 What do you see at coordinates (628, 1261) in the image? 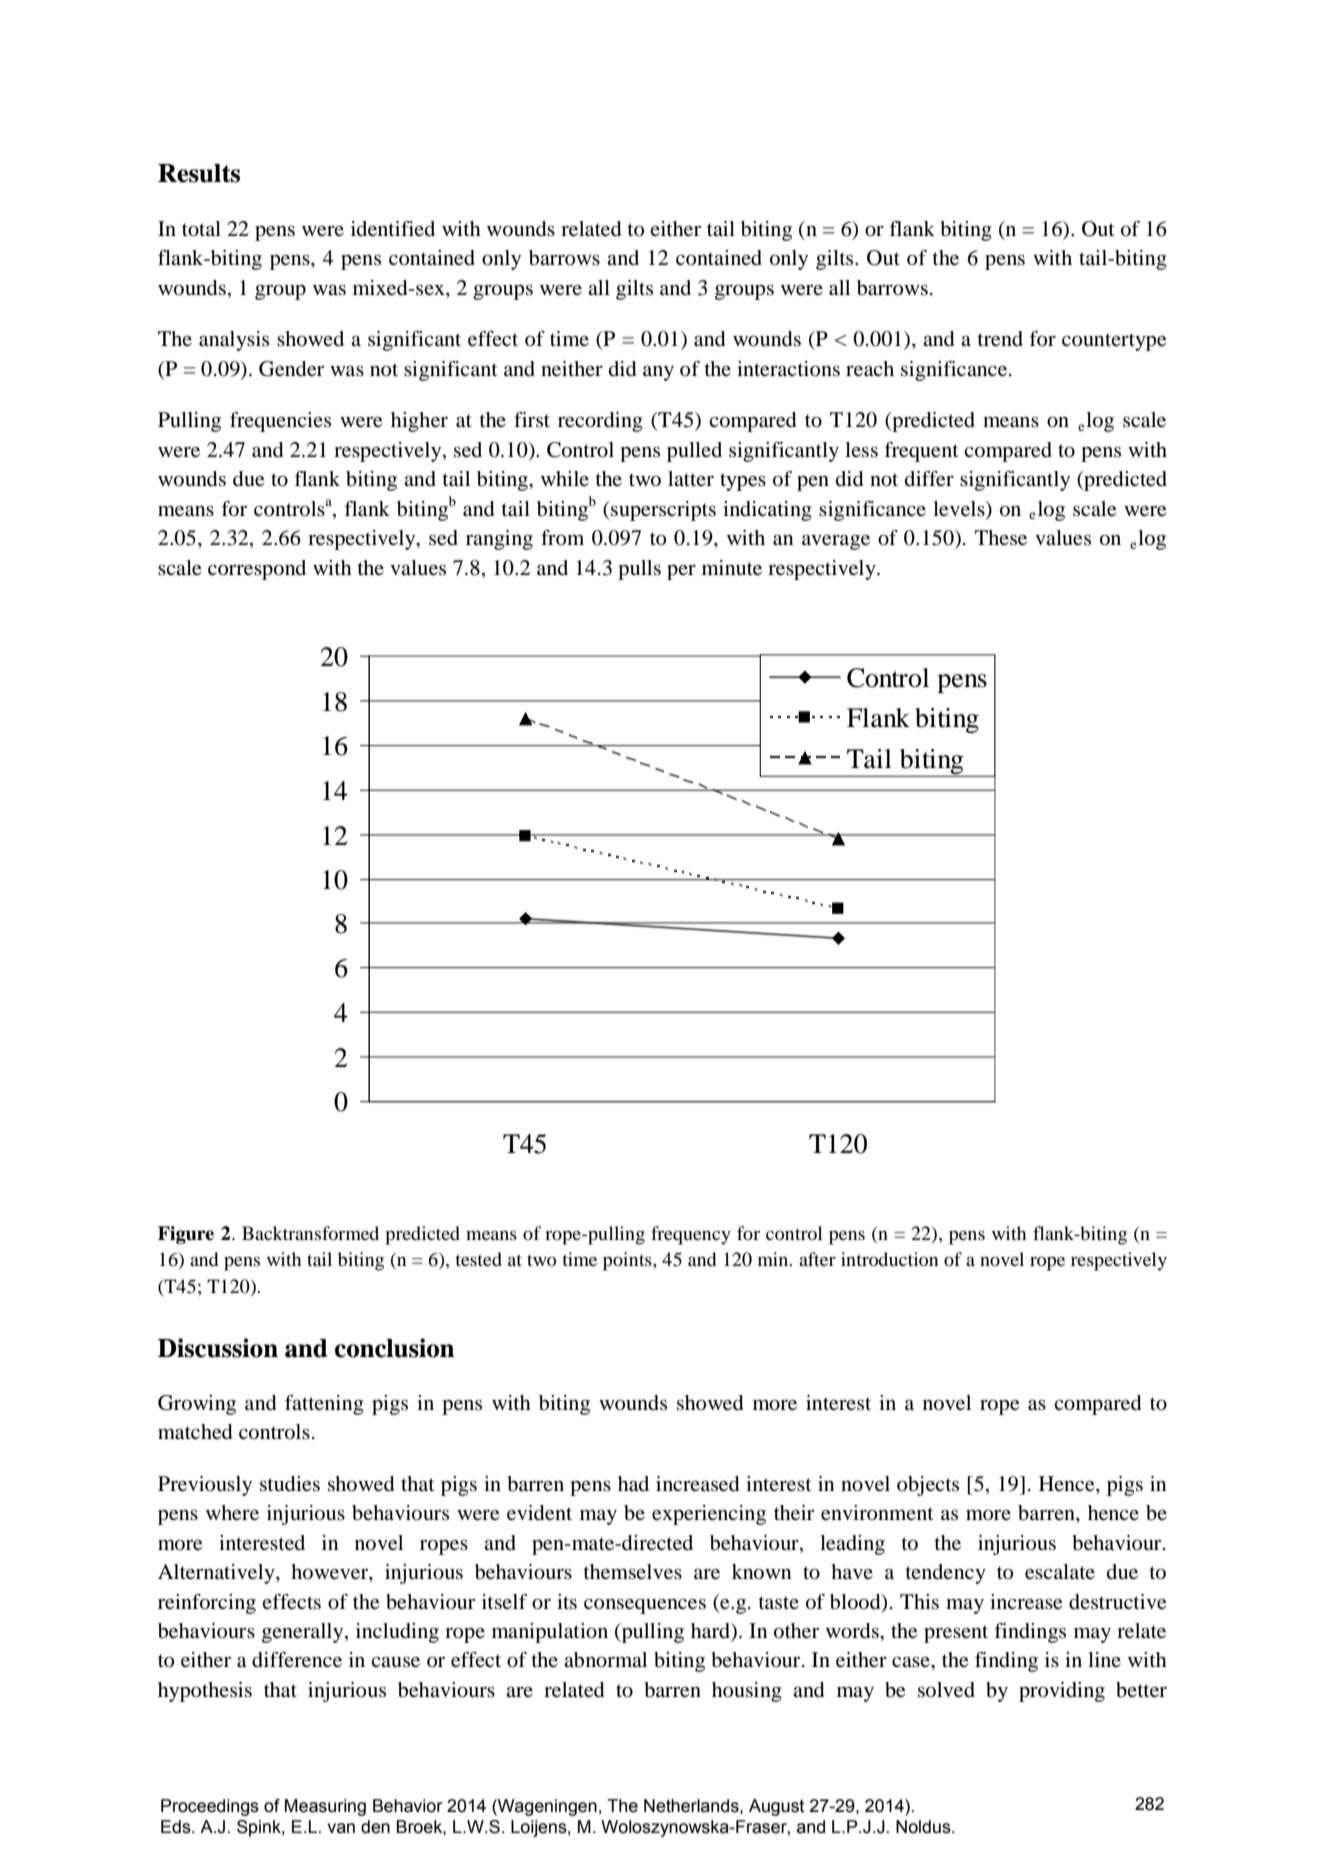
I see `points` at bounding box center [628, 1261].
